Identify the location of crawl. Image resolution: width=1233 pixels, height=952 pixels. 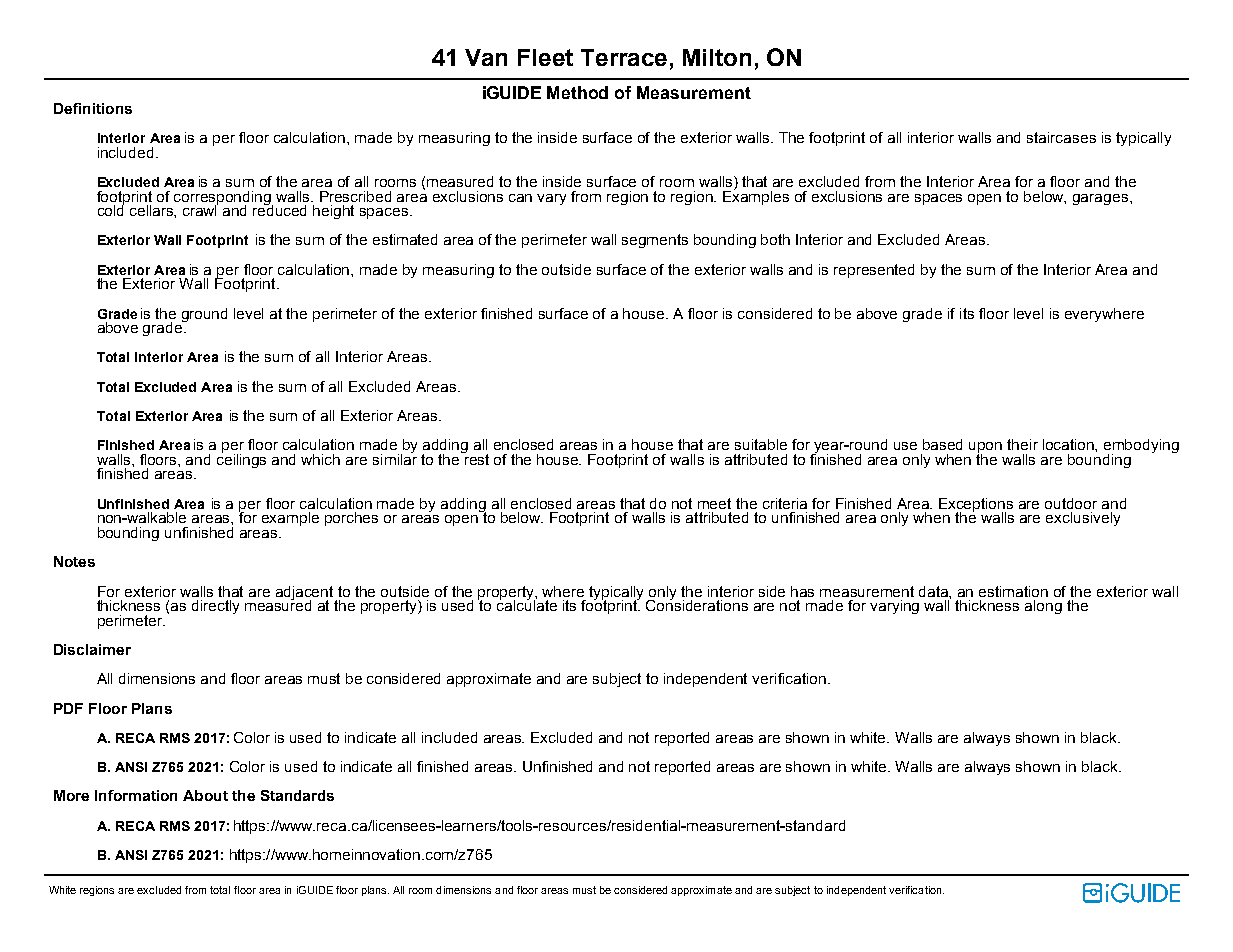
(200, 209).
